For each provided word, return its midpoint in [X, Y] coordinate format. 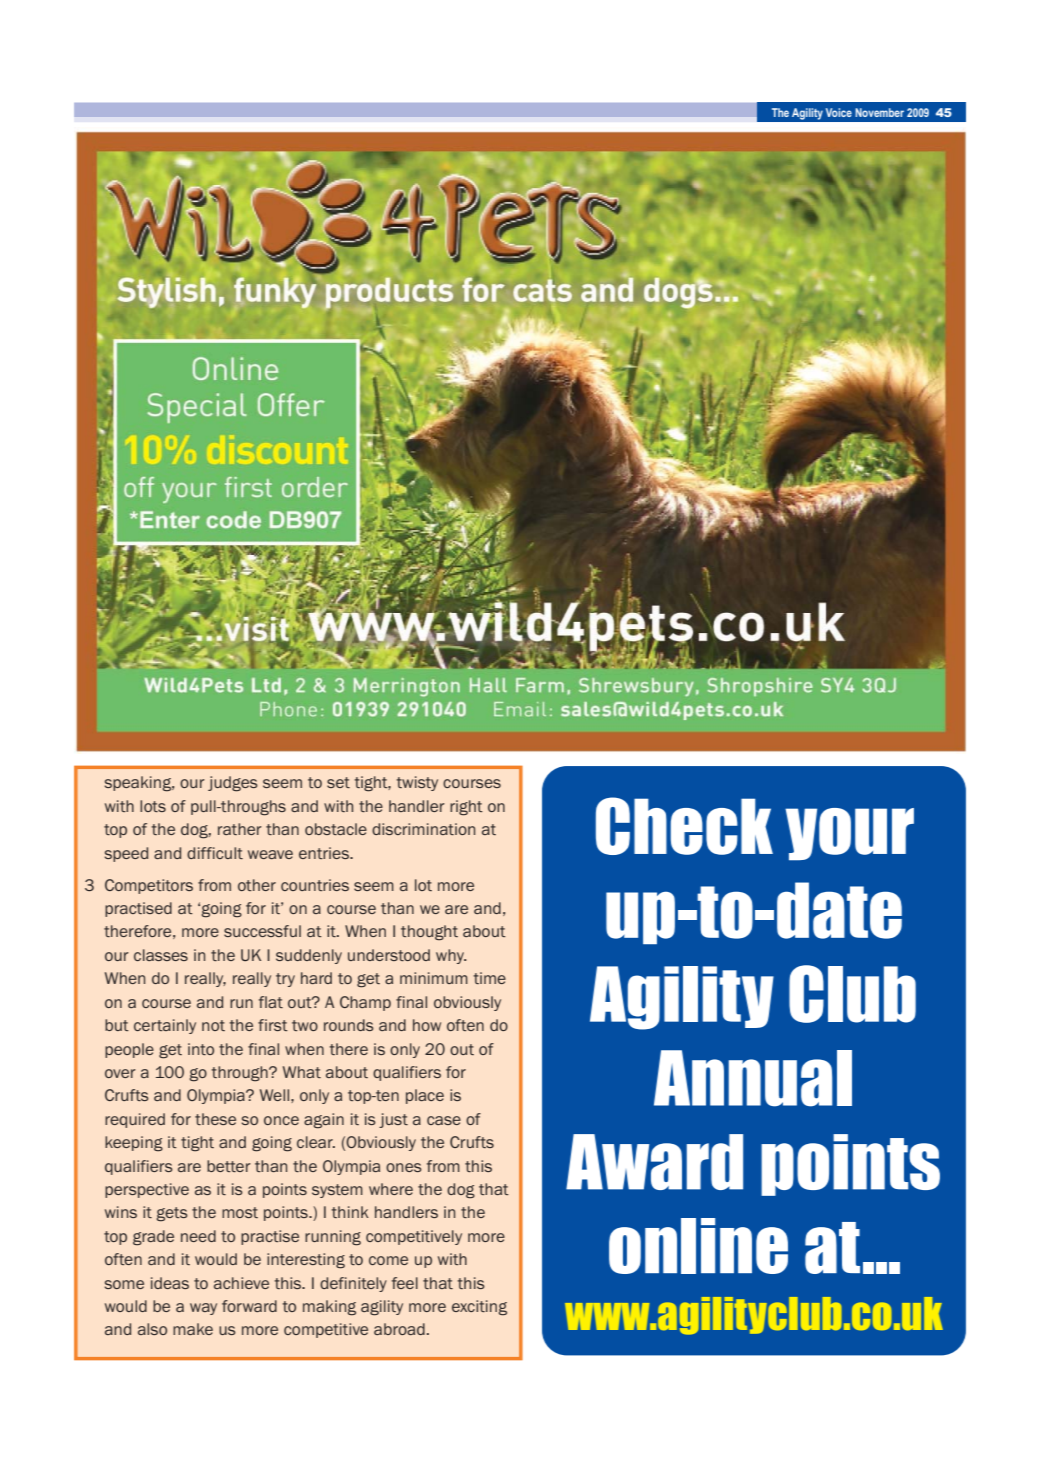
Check [684, 826]
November [879, 112]
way [203, 1309]
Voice [839, 112]
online [698, 1246]
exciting [479, 1308]
